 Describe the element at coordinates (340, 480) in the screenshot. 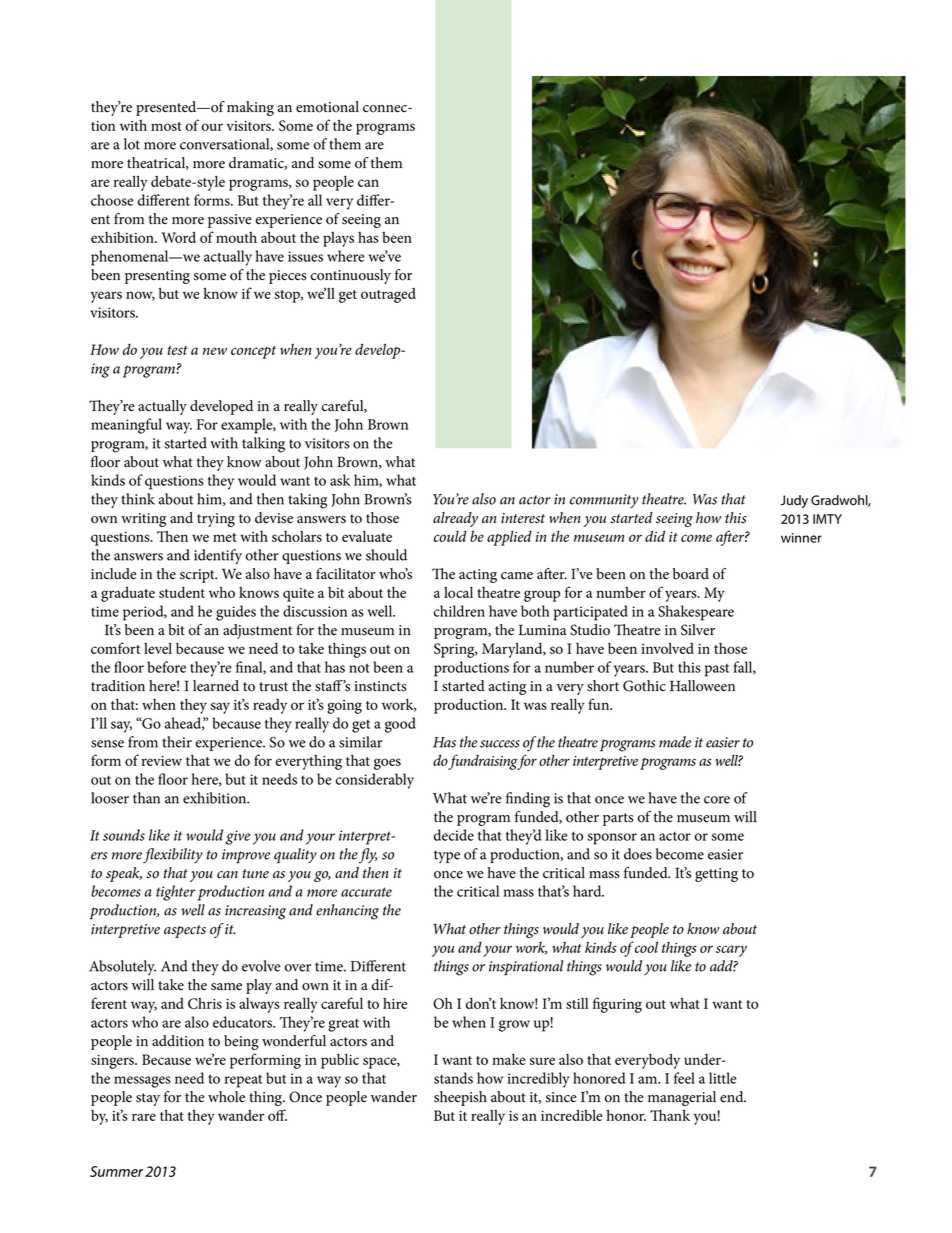

I see `ask` at that location.
